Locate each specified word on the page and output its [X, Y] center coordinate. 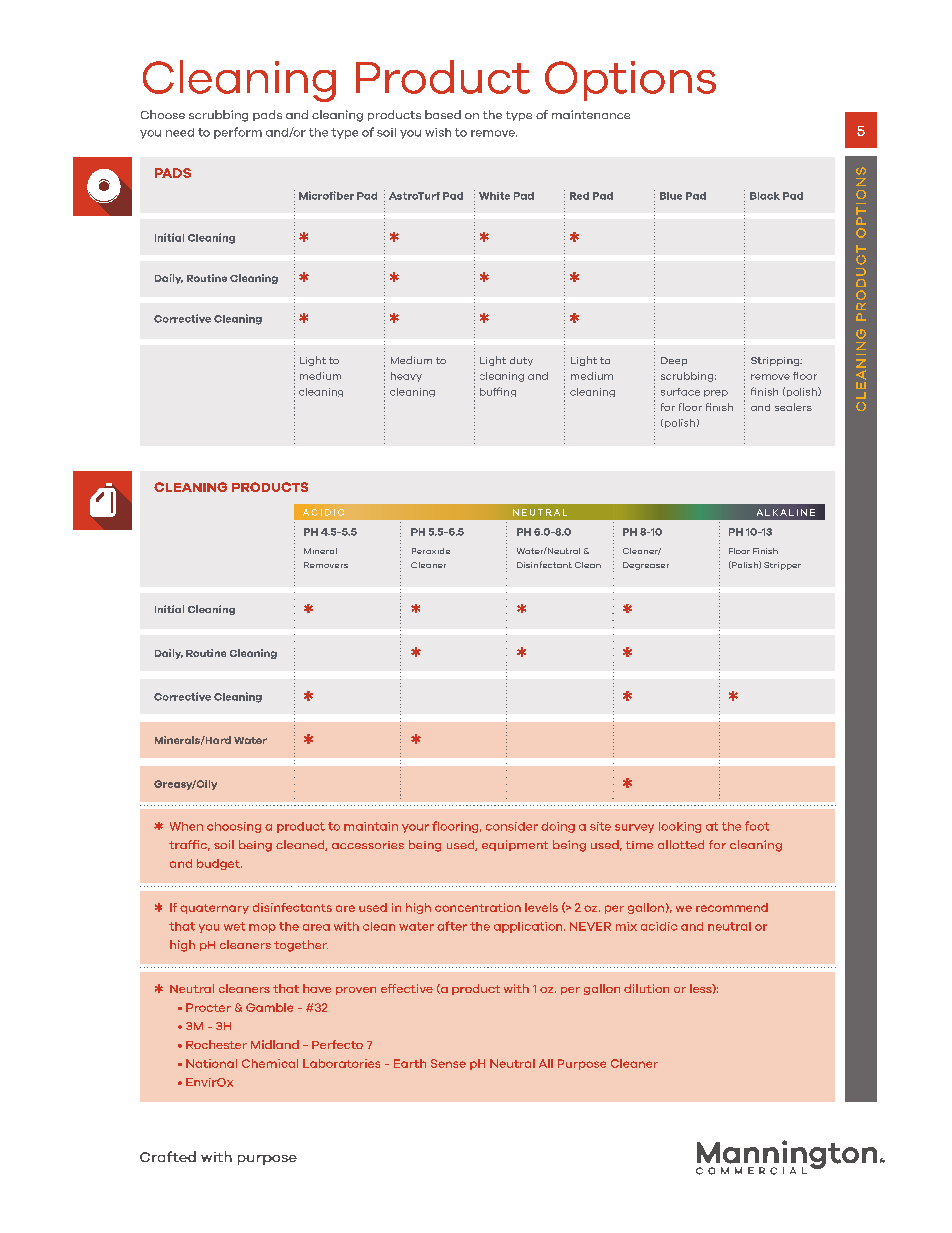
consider [512, 826]
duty [521, 361]
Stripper [782, 566]
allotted [681, 844]
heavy [406, 377]
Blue [671, 196]
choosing [234, 827]
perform [238, 133]
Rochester [216, 1044]
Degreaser [646, 566]
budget [219, 864]
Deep [674, 361]
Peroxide [431, 551]
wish [438, 132]
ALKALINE [786, 512]
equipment [515, 845]
